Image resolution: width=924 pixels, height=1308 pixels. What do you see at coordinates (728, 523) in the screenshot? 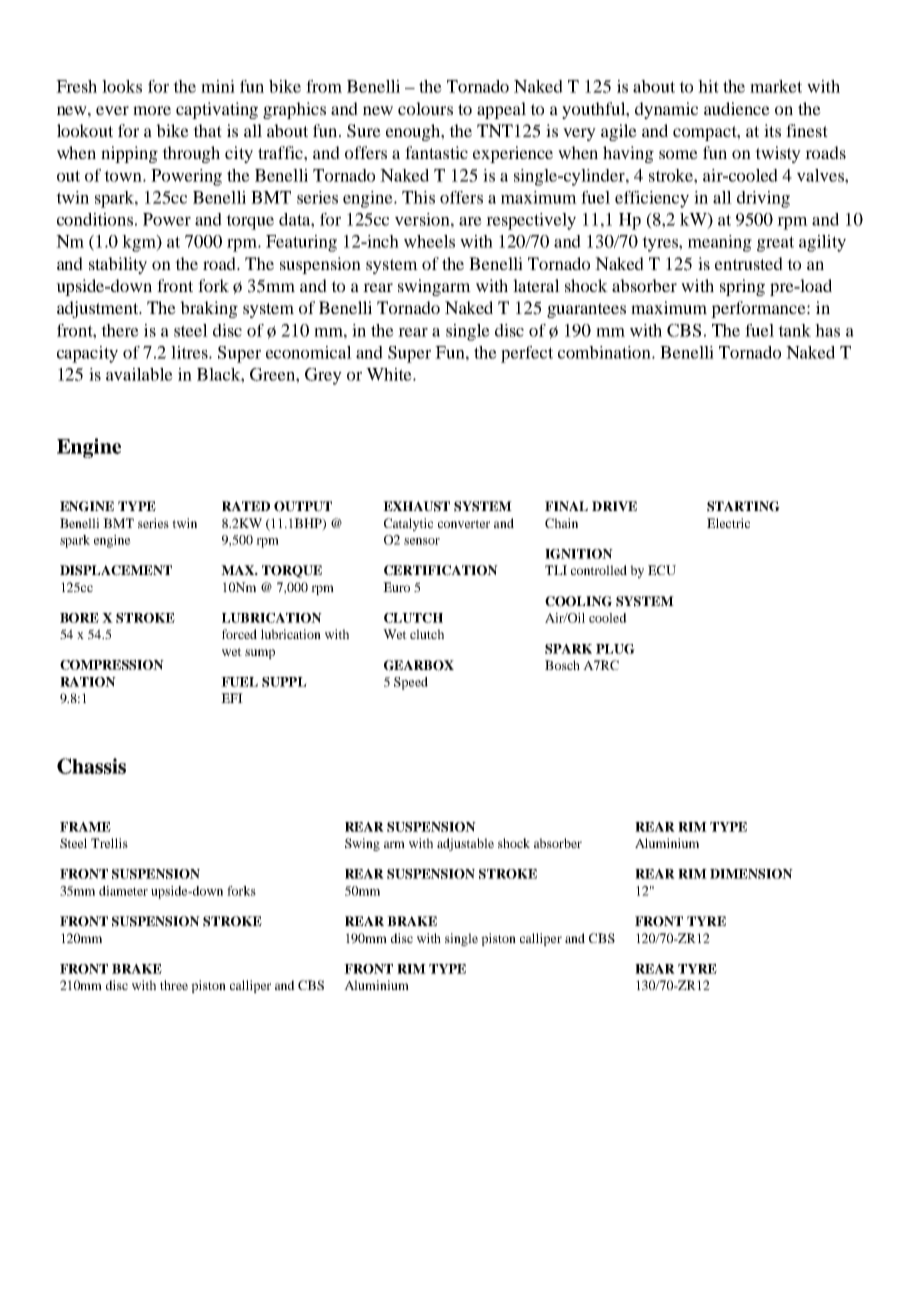
I see `Electric` at bounding box center [728, 523].
